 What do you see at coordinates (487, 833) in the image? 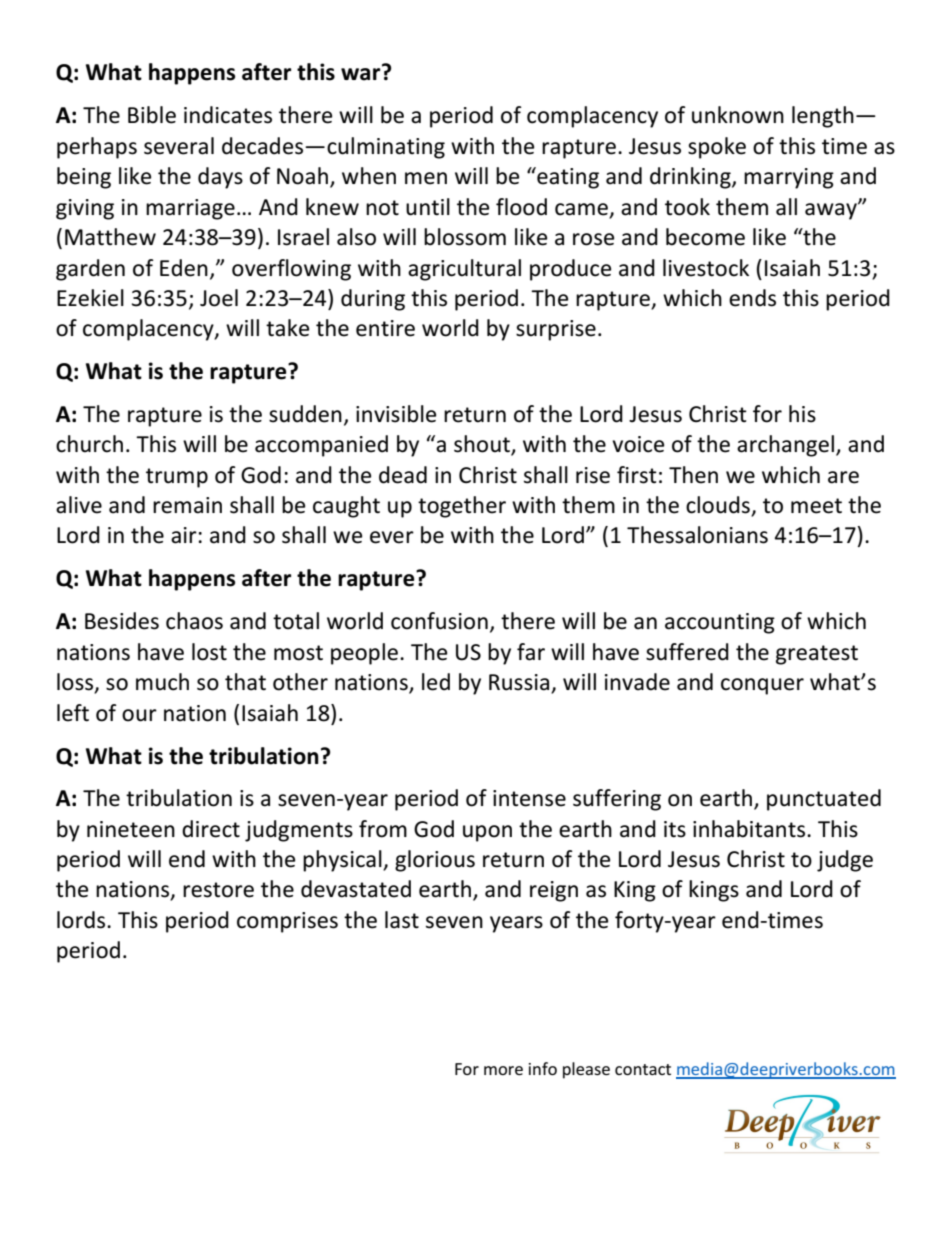
I see `upon` at bounding box center [487, 833].
